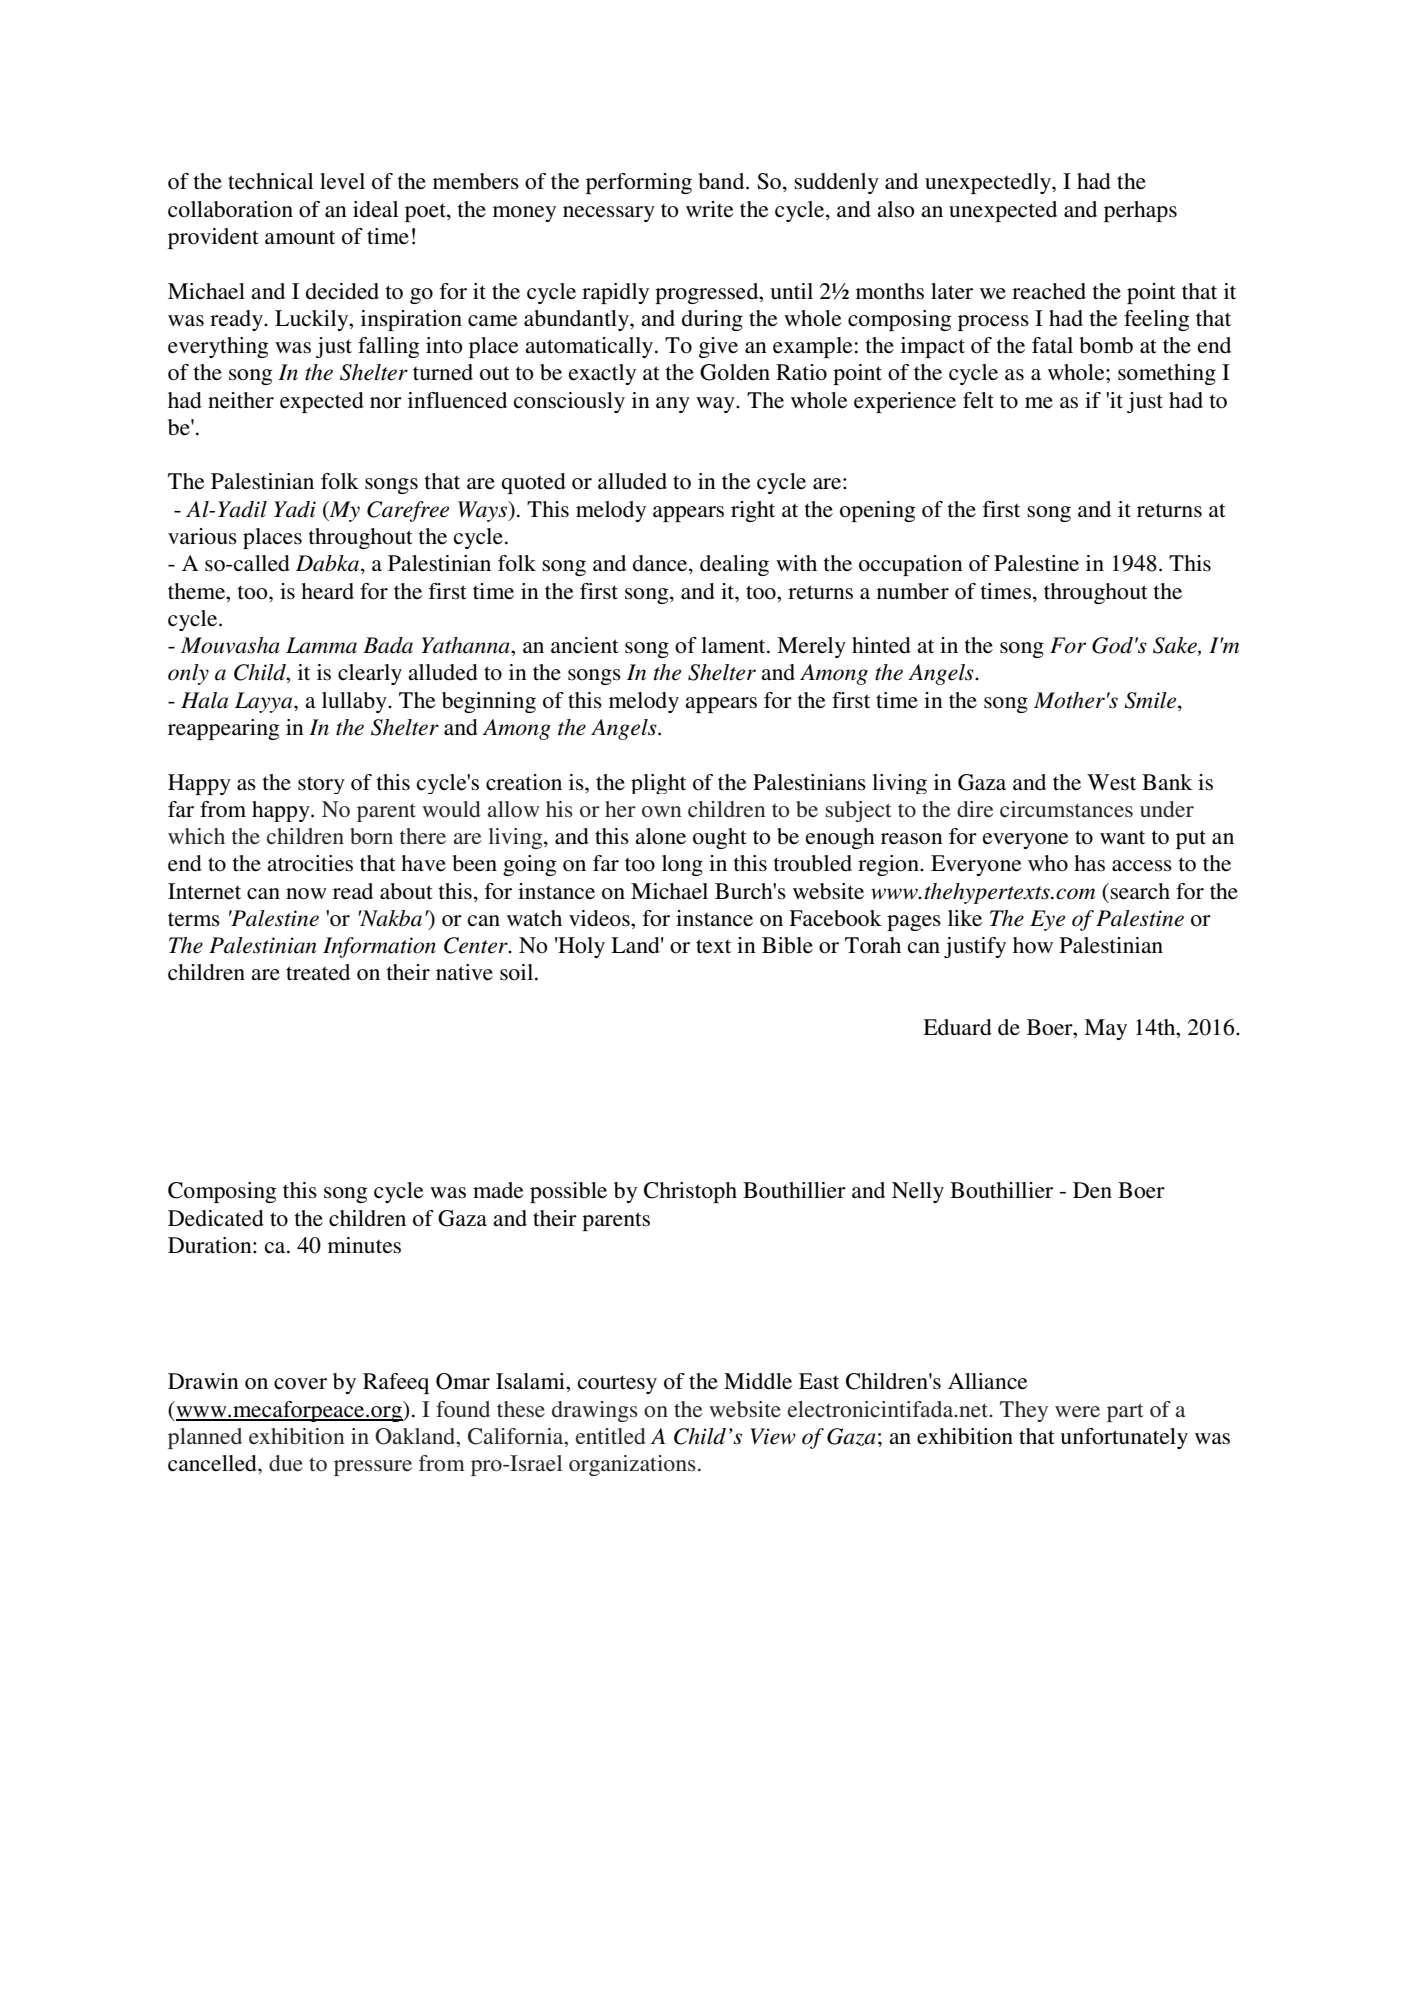  What do you see at coordinates (1077, 1412) in the screenshot?
I see `were` at bounding box center [1077, 1412].
